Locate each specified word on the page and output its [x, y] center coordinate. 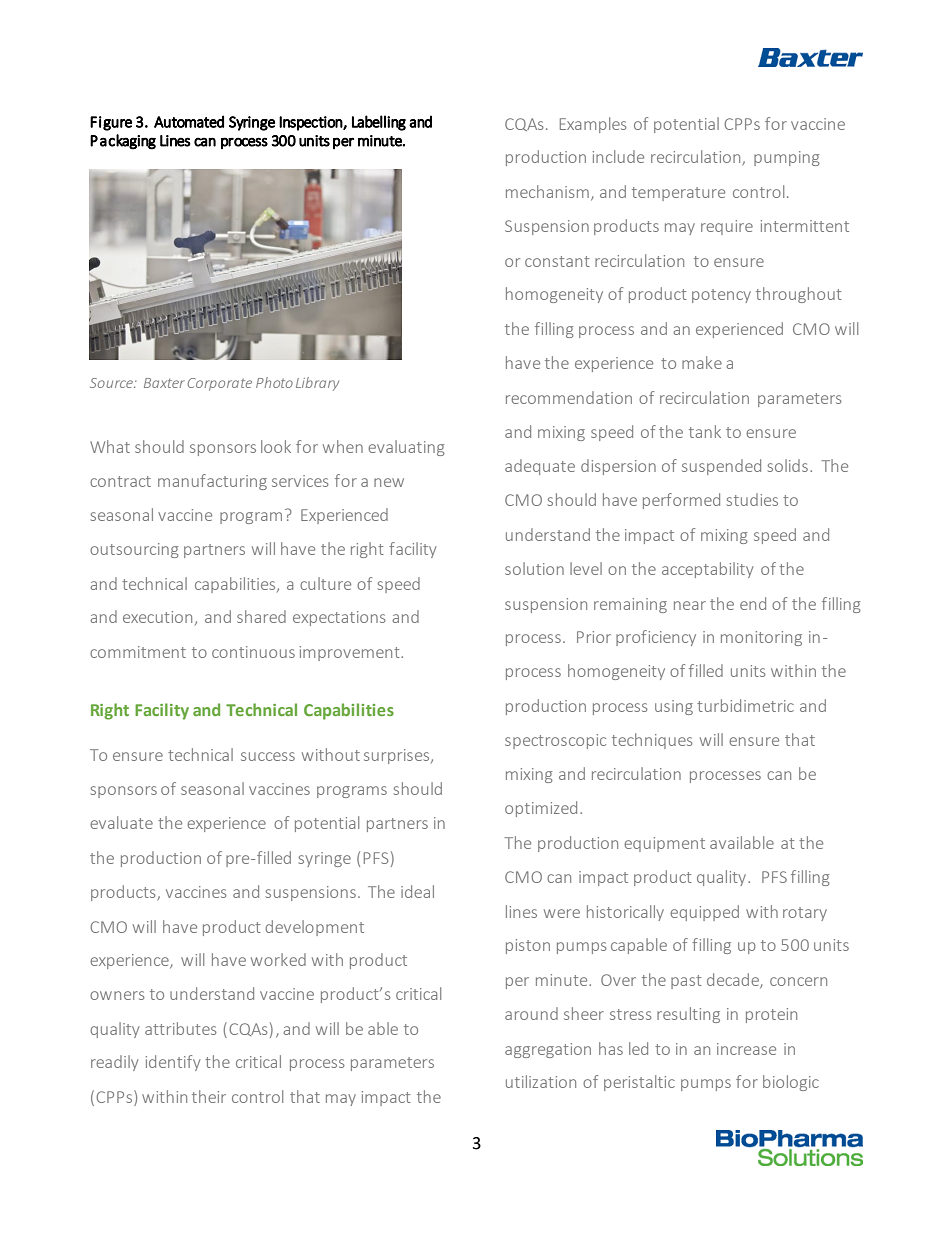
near [690, 605]
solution [534, 568]
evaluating [406, 448]
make [702, 362]
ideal [417, 891]
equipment [664, 844]
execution [157, 617]
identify [173, 1063]
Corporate [220, 384]
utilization [541, 1081]
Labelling [379, 123]
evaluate [121, 822]
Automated [189, 121]
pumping [787, 158]
